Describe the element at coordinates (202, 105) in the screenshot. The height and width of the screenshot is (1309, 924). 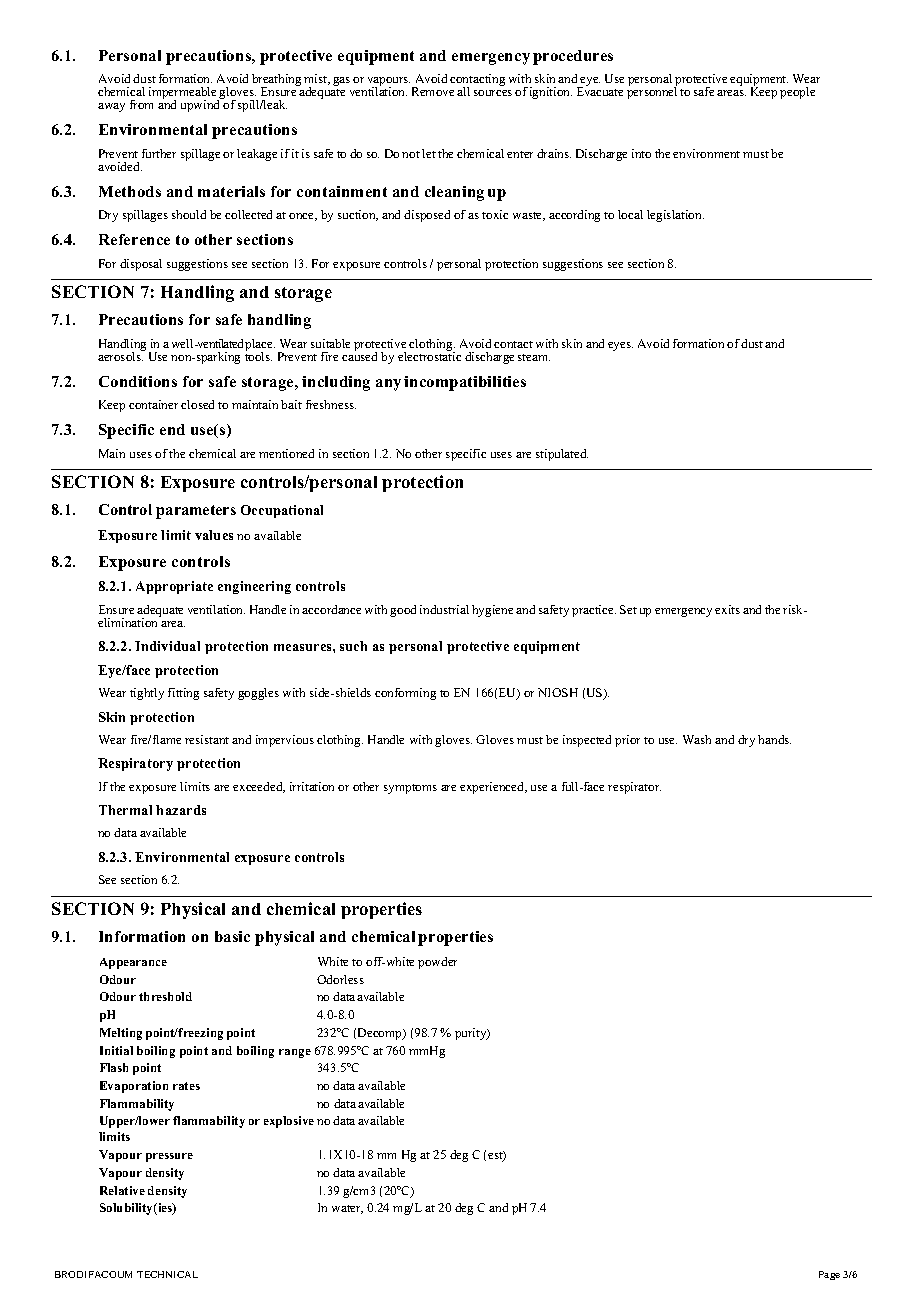
I see `upwind` at that location.
